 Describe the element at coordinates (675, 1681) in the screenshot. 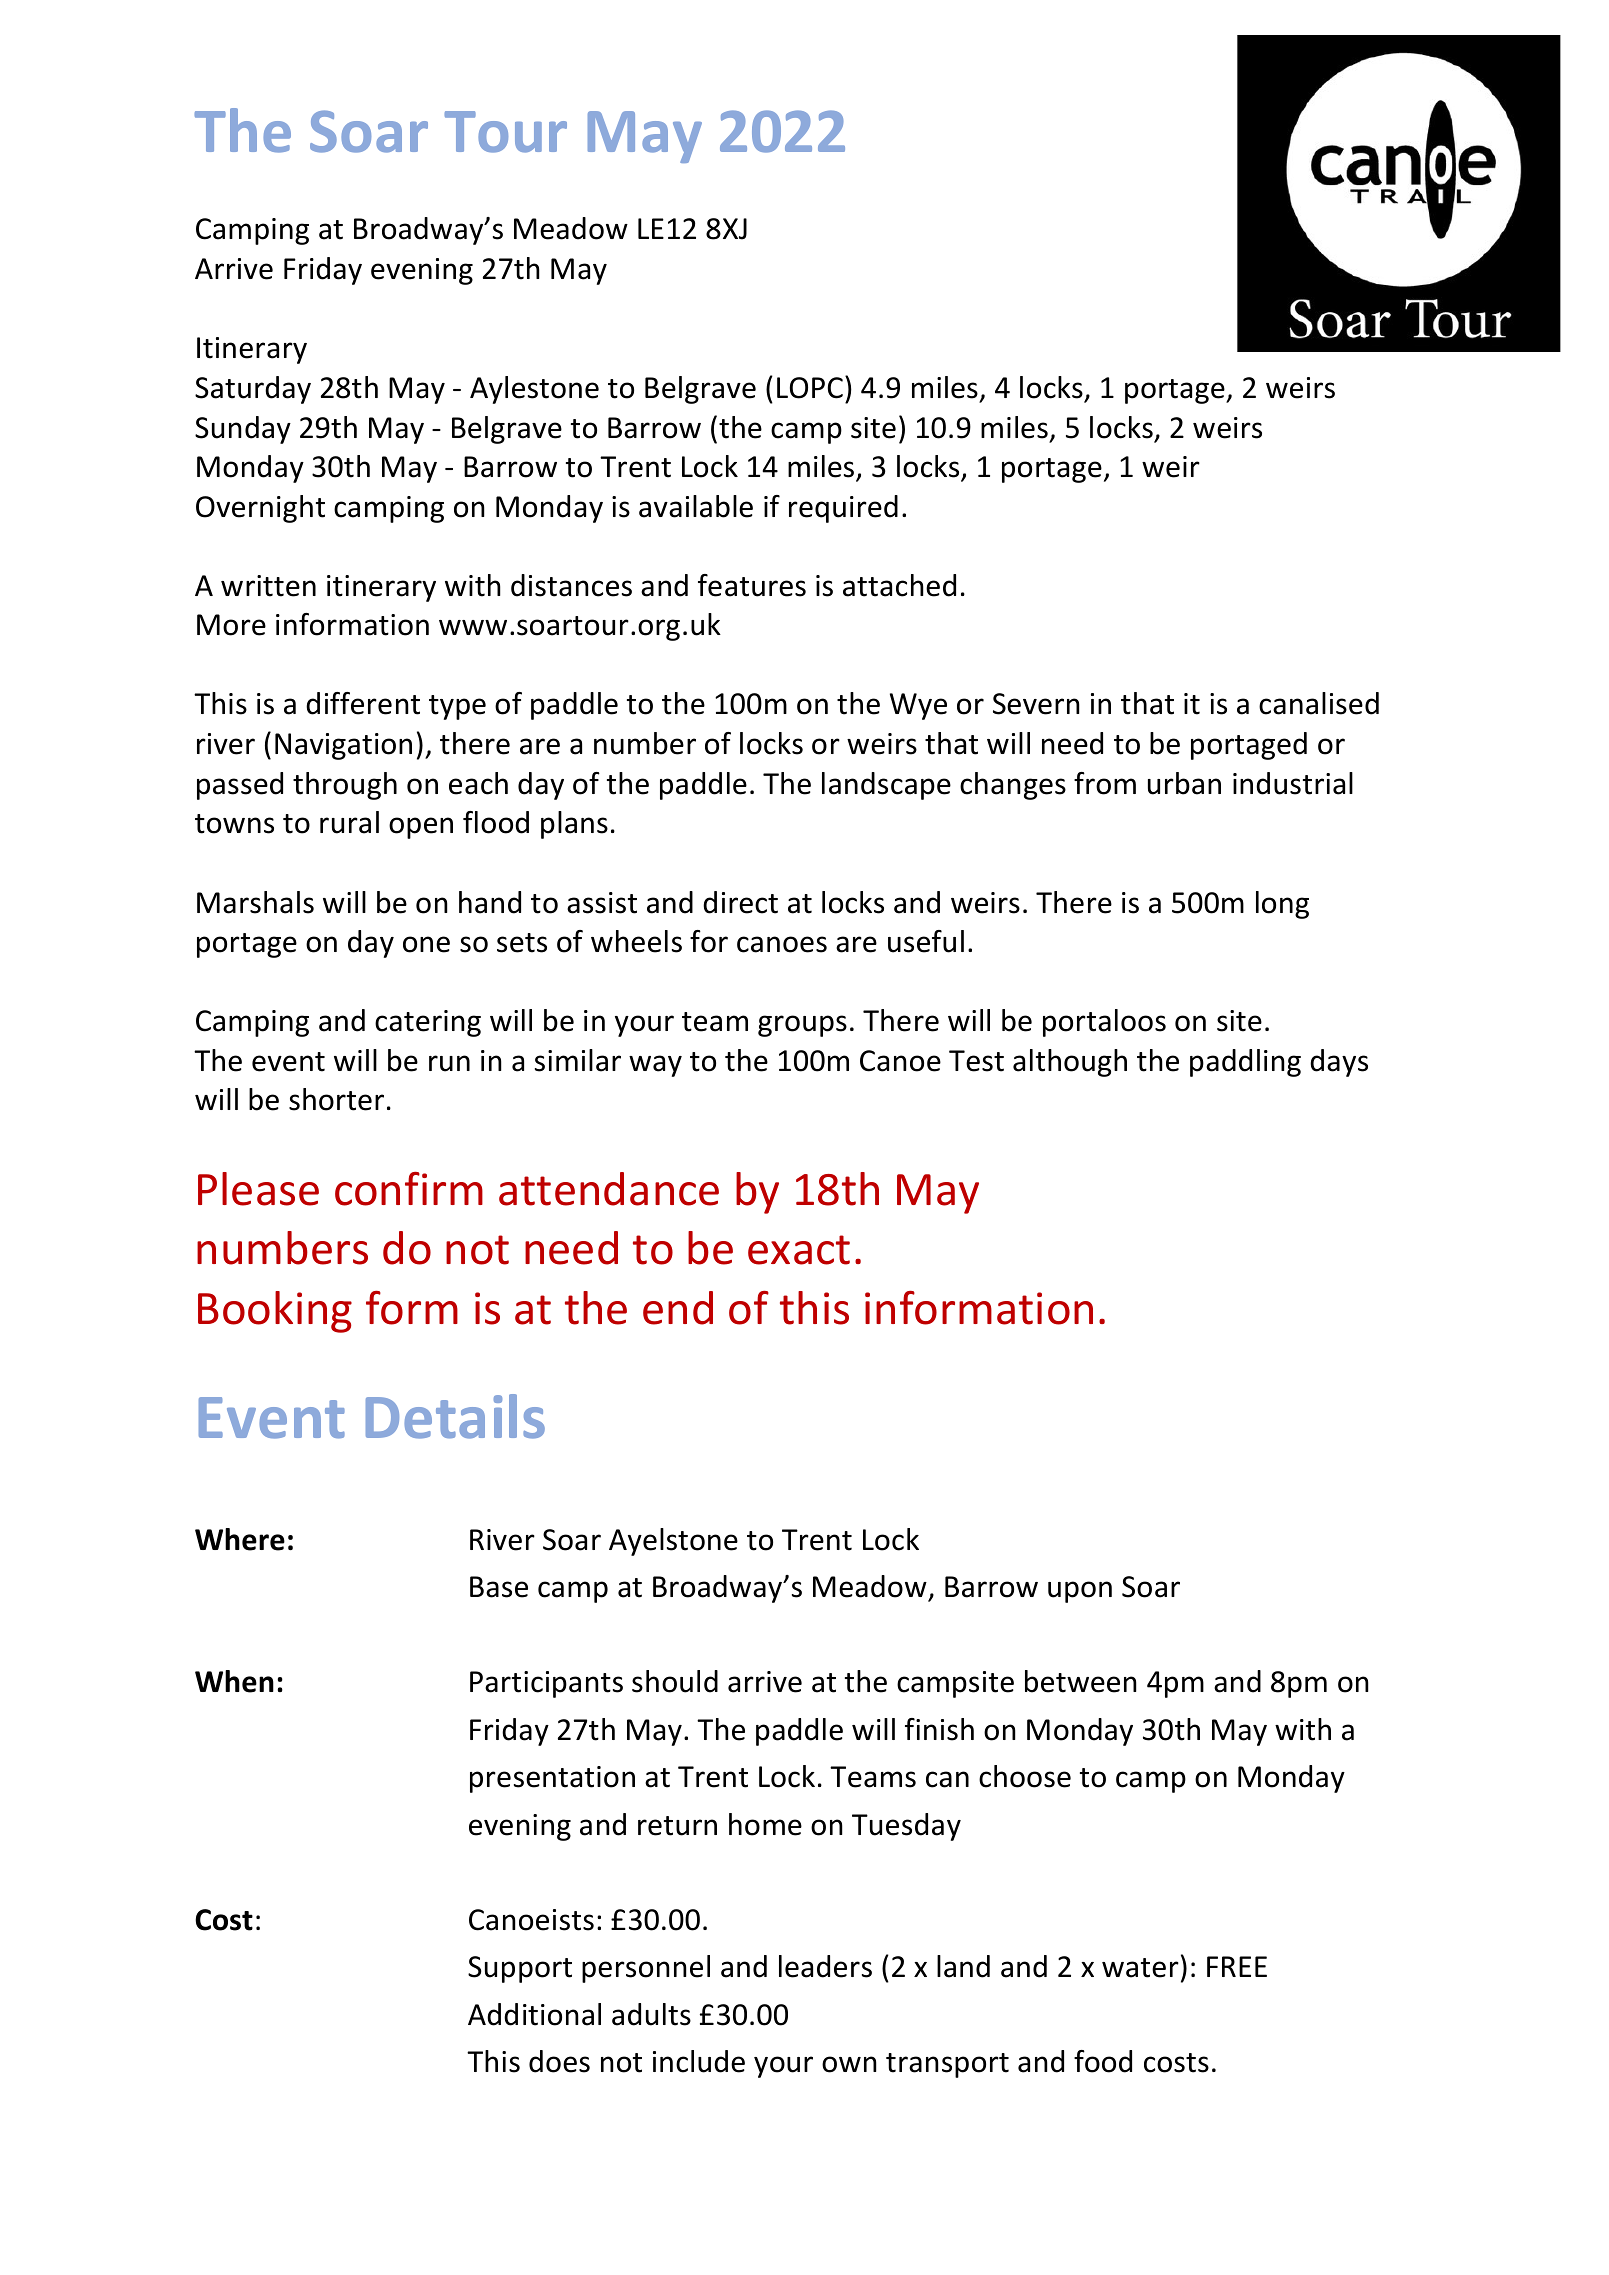

I see `should` at that location.
